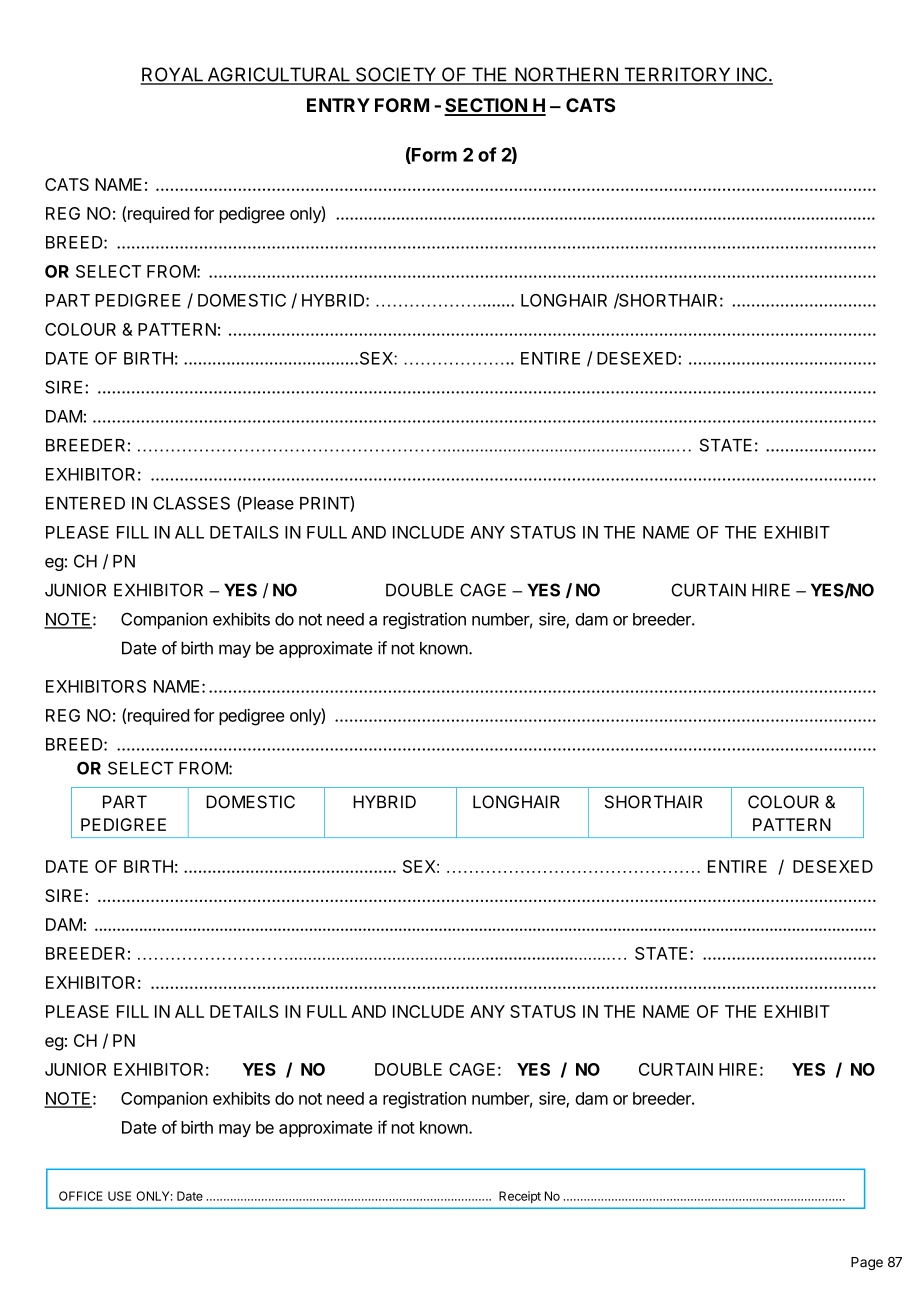  Describe the element at coordinates (173, 75) in the image. I see `ROYAL` at that location.
